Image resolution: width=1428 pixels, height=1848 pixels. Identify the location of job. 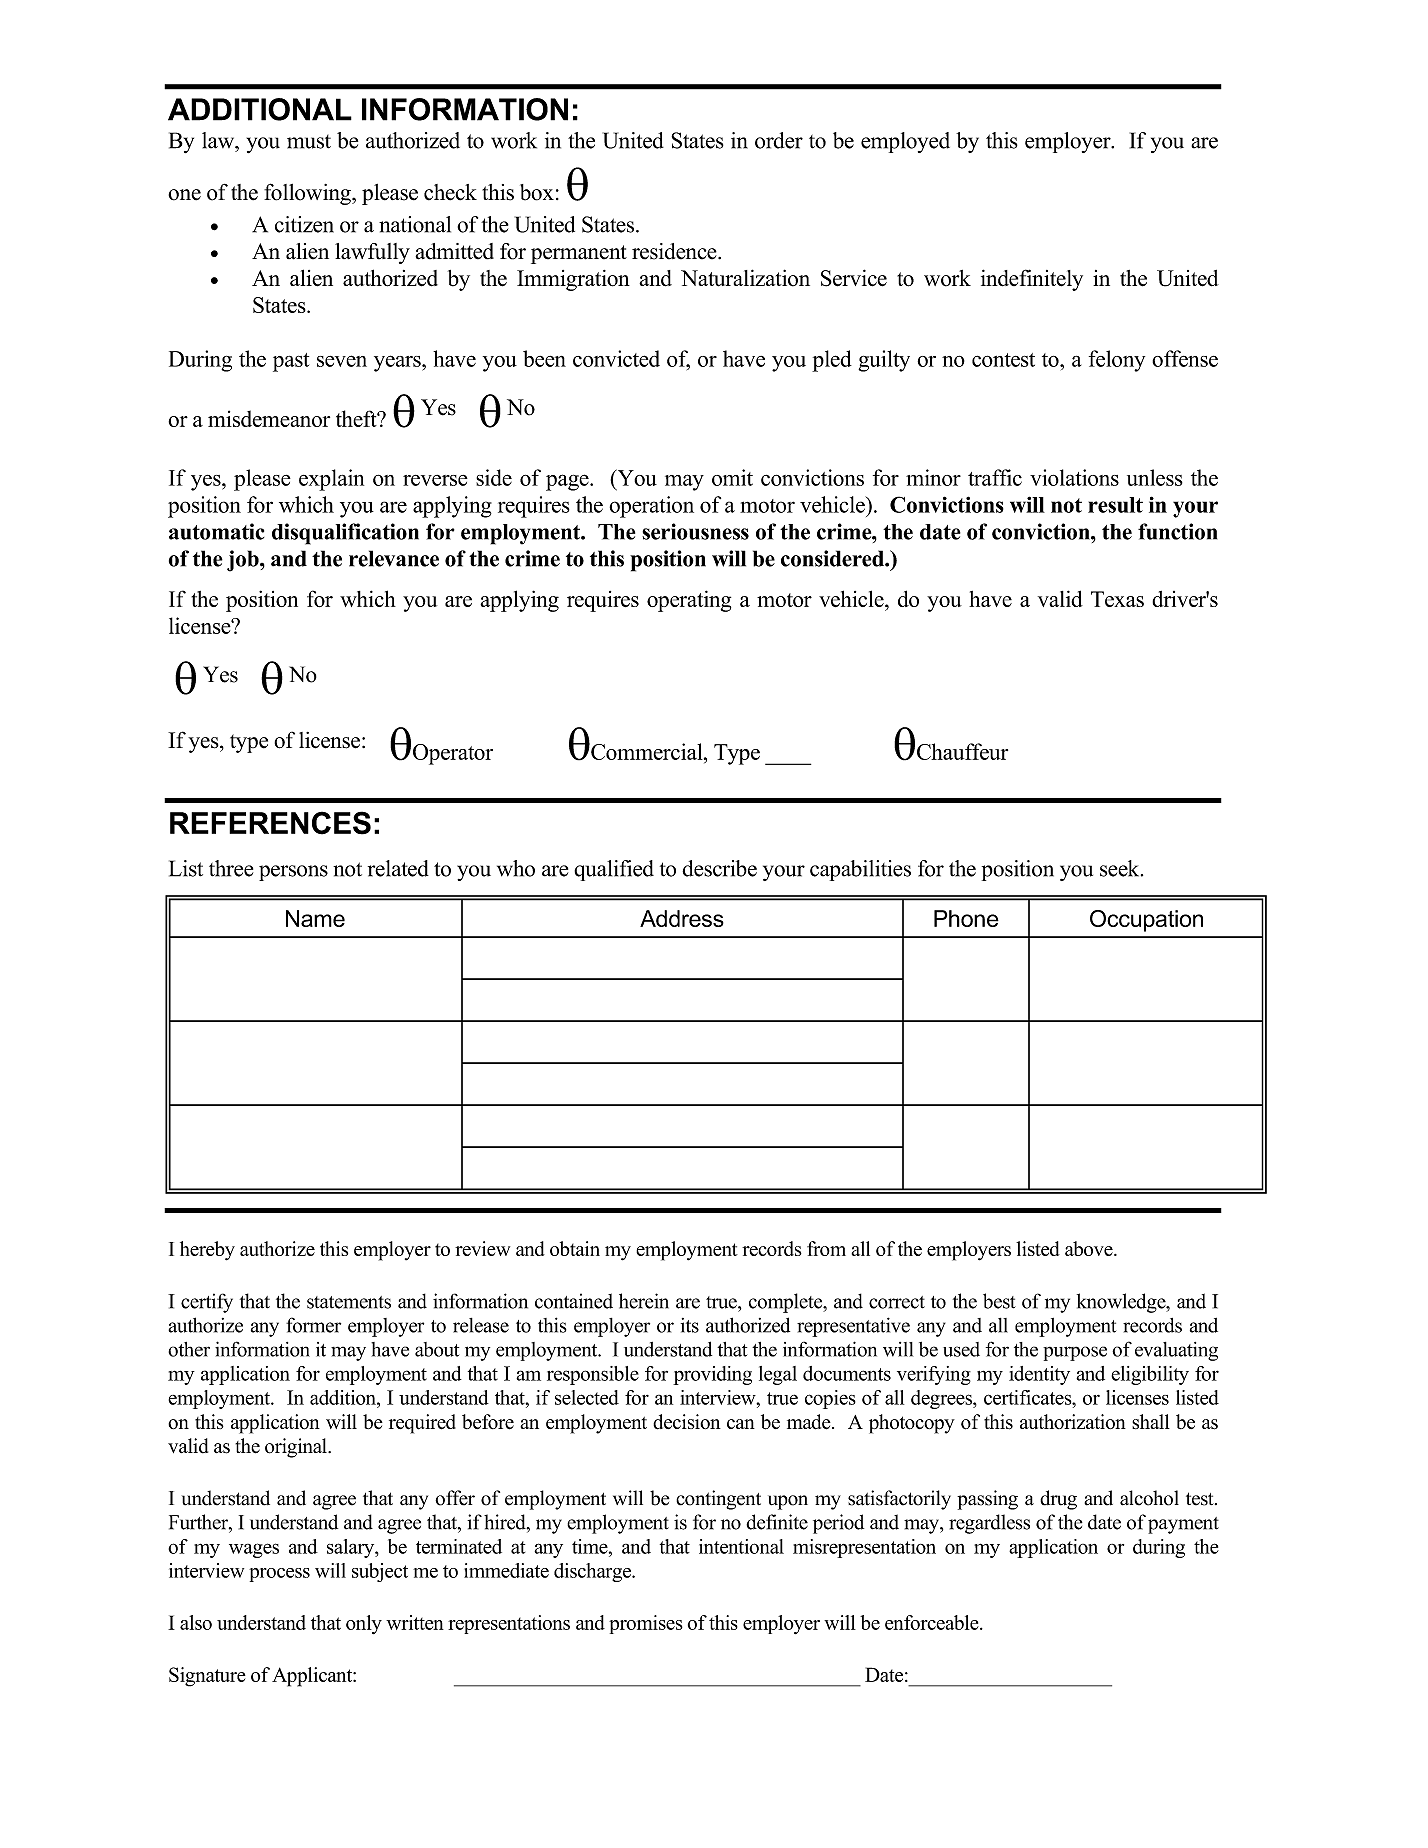
(244, 561).
